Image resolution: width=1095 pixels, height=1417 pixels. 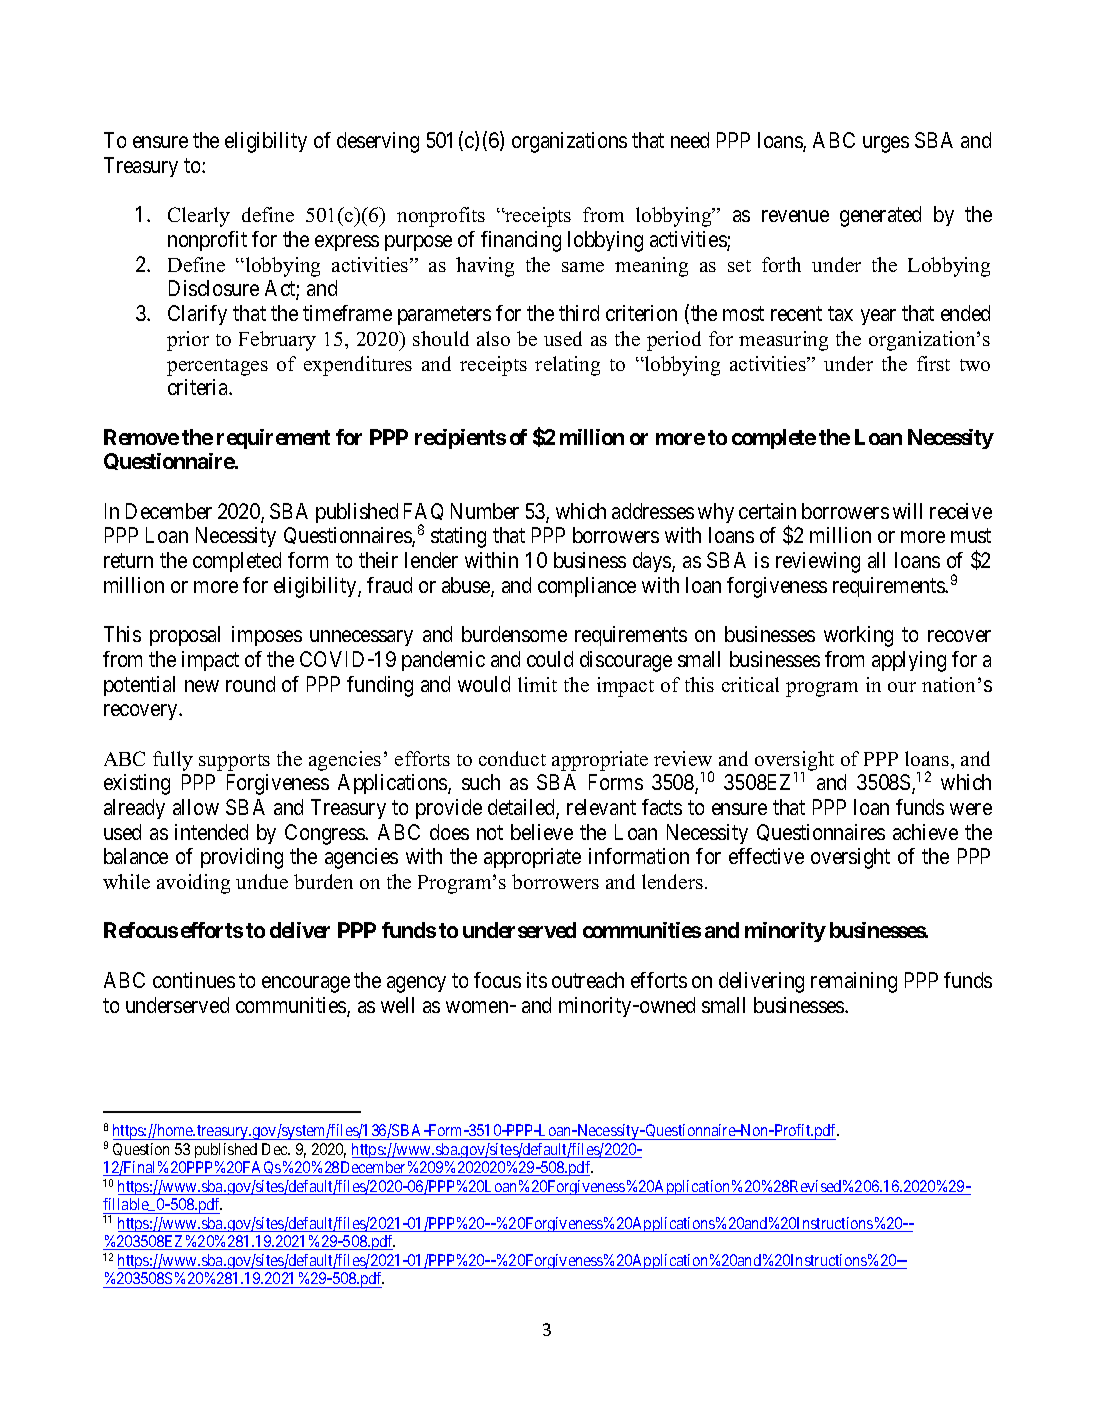 What do you see at coordinates (128, 561) in the screenshot?
I see `return` at bounding box center [128, 561].
